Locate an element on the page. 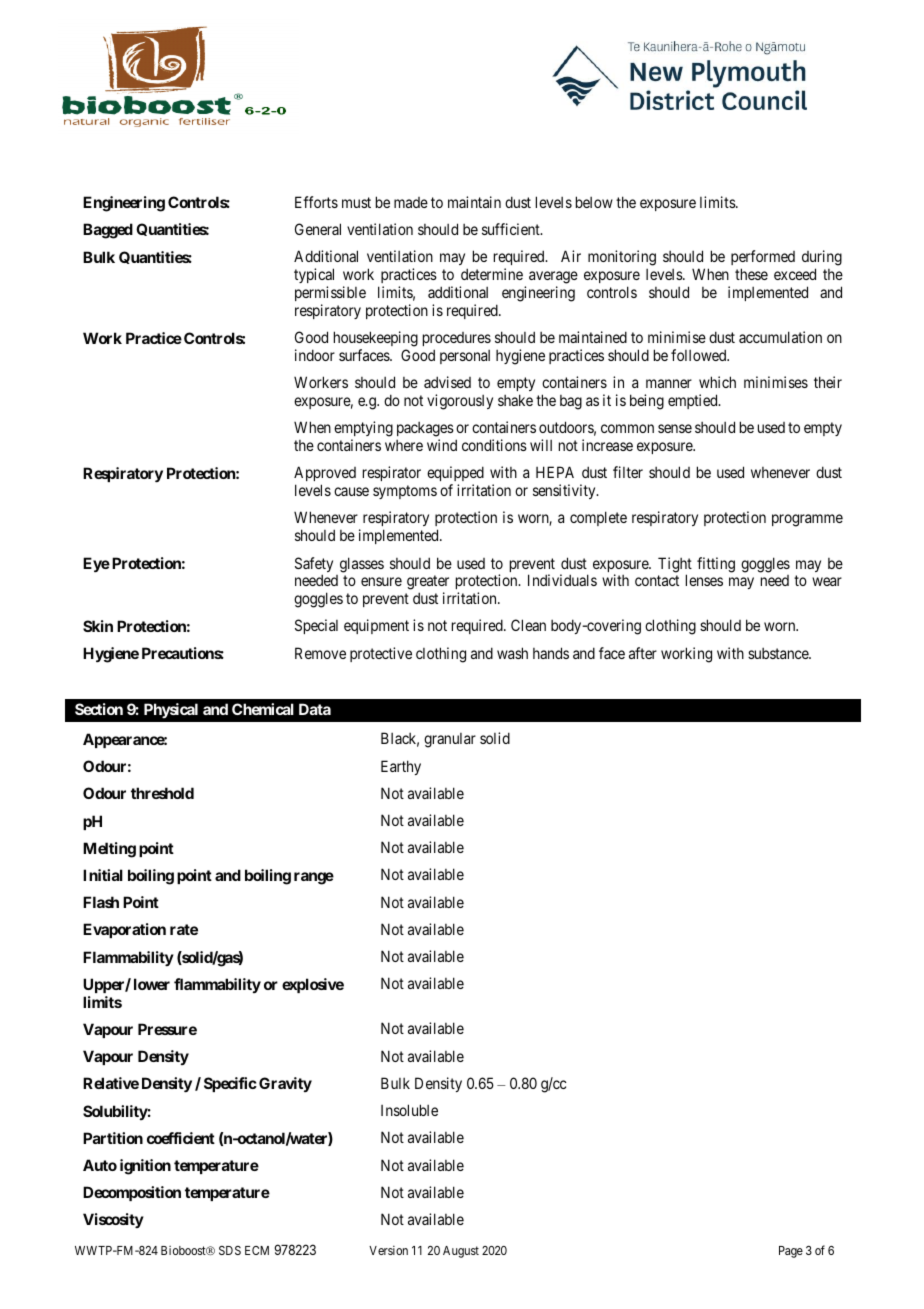 The image size is (924, 1309). August is located at coordinates (461, 1252).
